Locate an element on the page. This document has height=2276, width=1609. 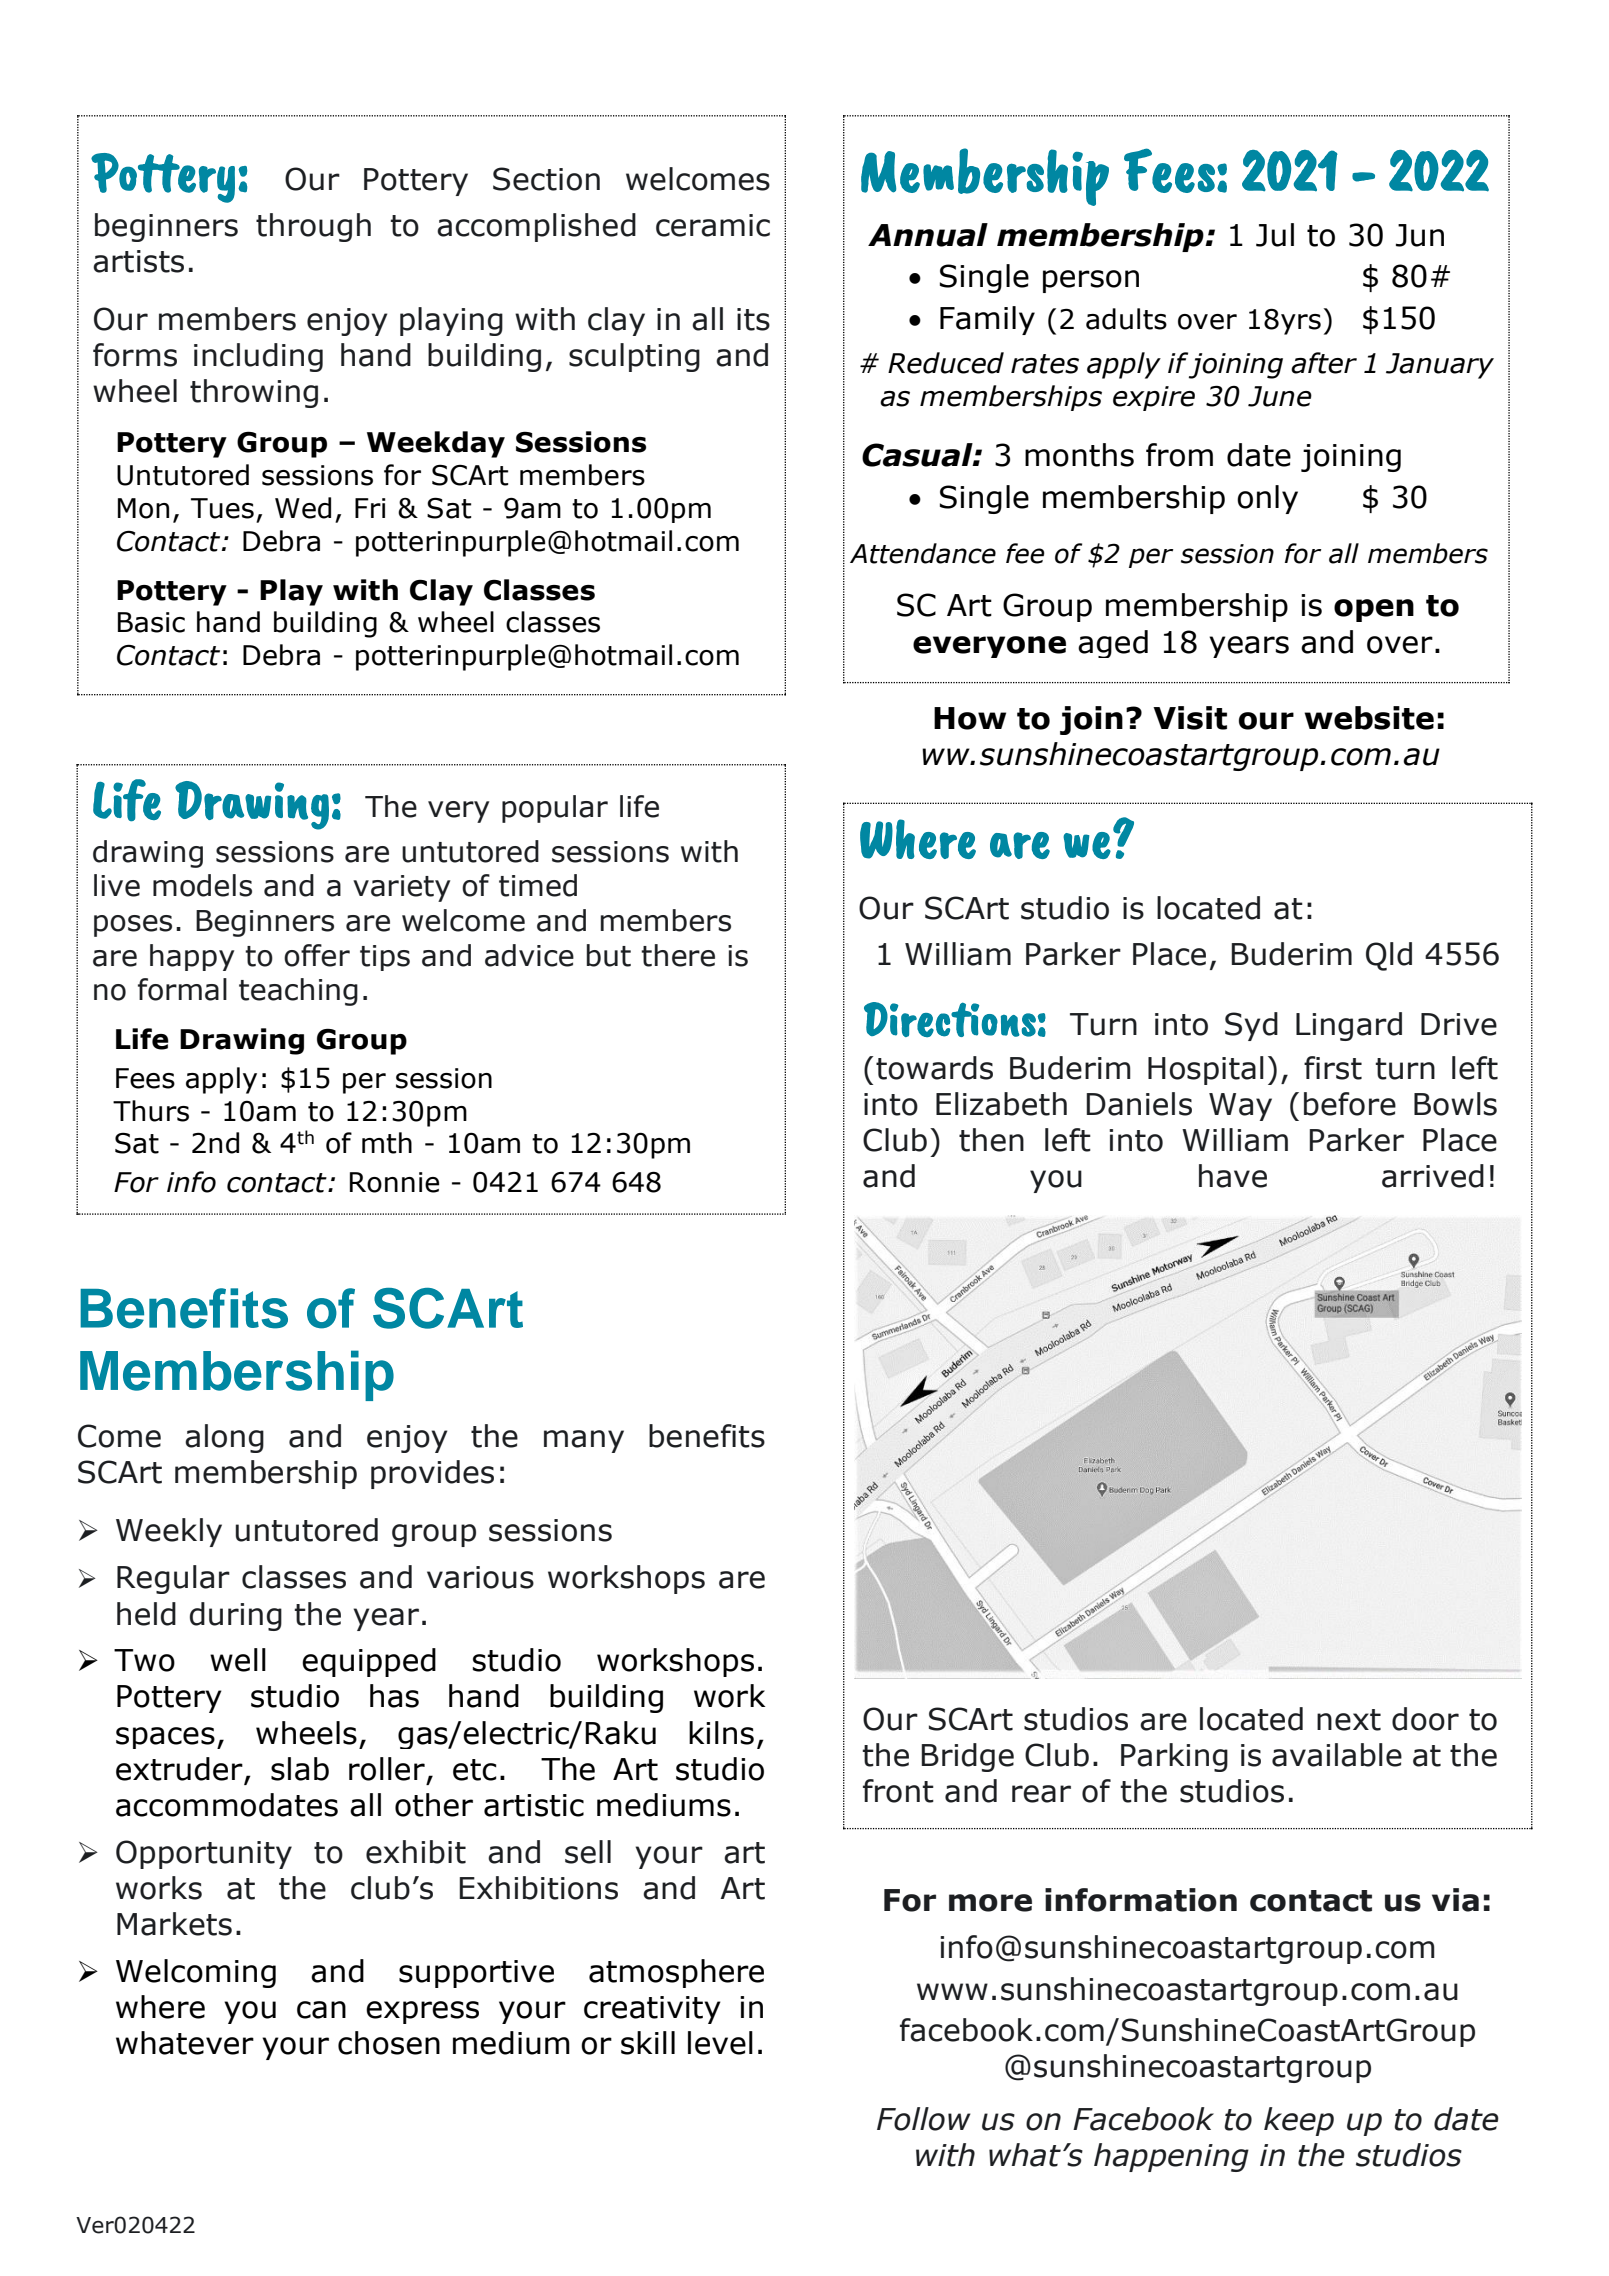
next is located at coordinates (1349, 1720).
